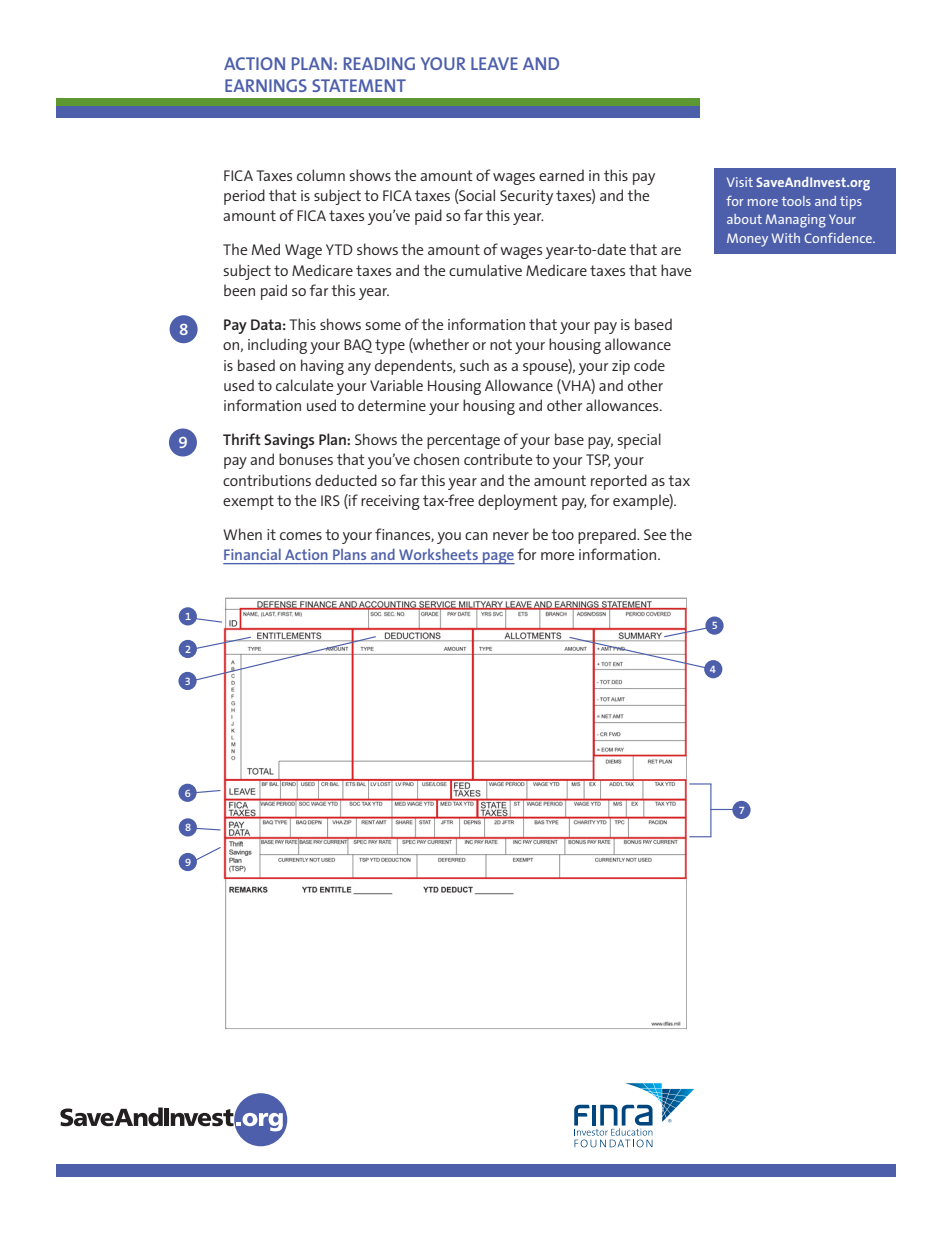 This image has height=1233, width=952. Describe the element at coordinates (359, 85) in the image. I see `STATEMENT` at that location.
